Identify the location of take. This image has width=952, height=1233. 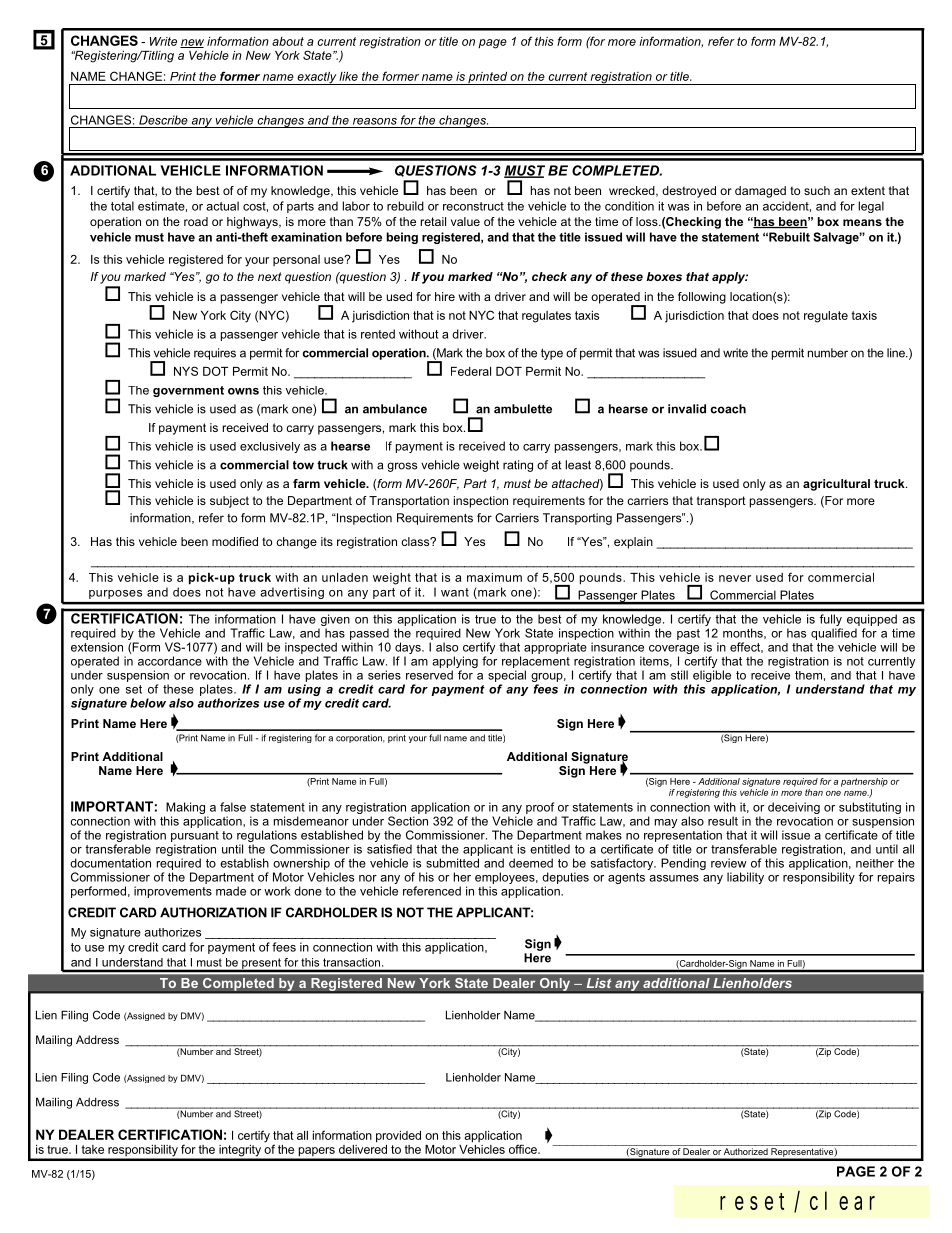
(92, 1149).
